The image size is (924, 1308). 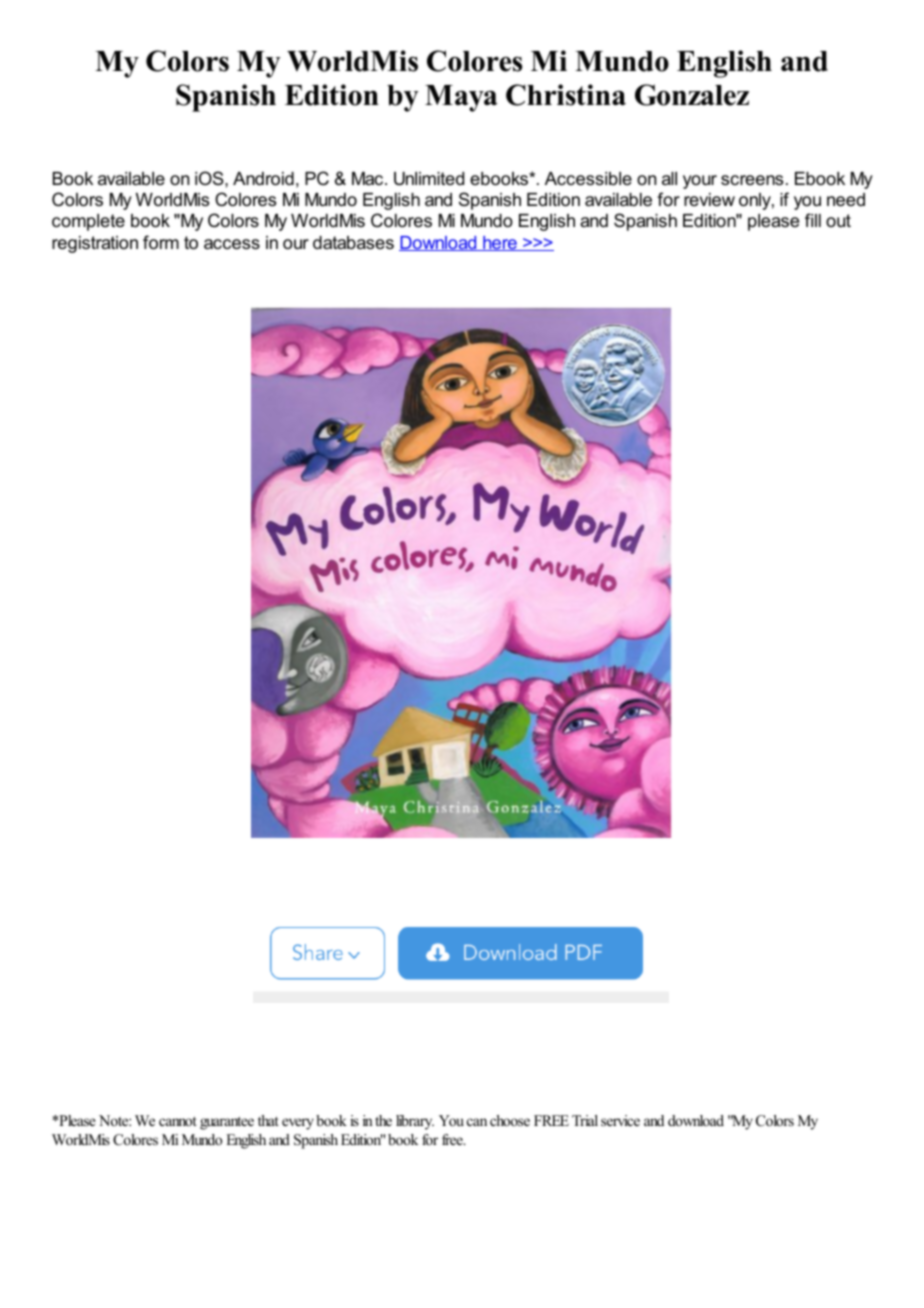 I want to click on form, so click(x=161, y=242).
